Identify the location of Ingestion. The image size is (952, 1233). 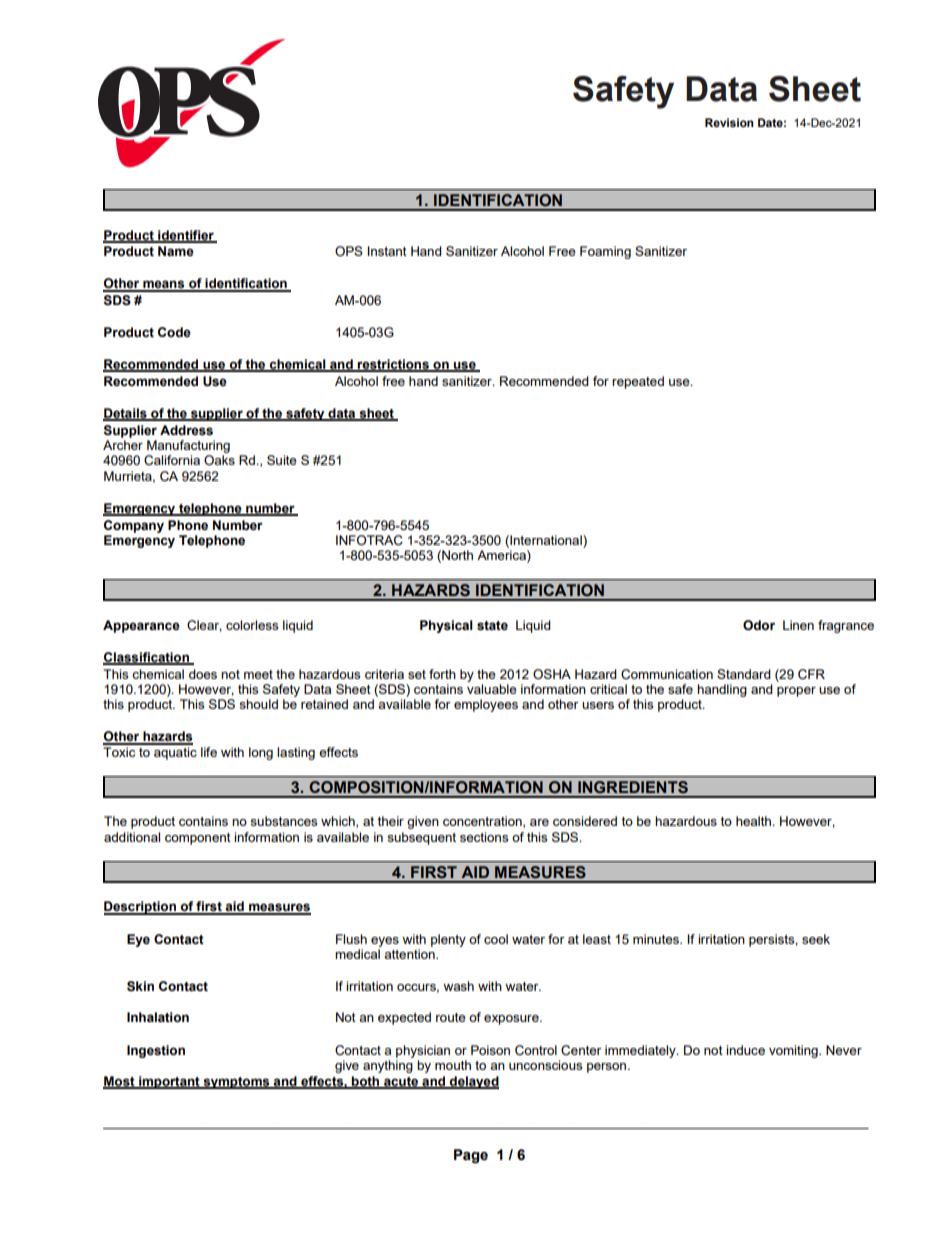
(156, 1051).
